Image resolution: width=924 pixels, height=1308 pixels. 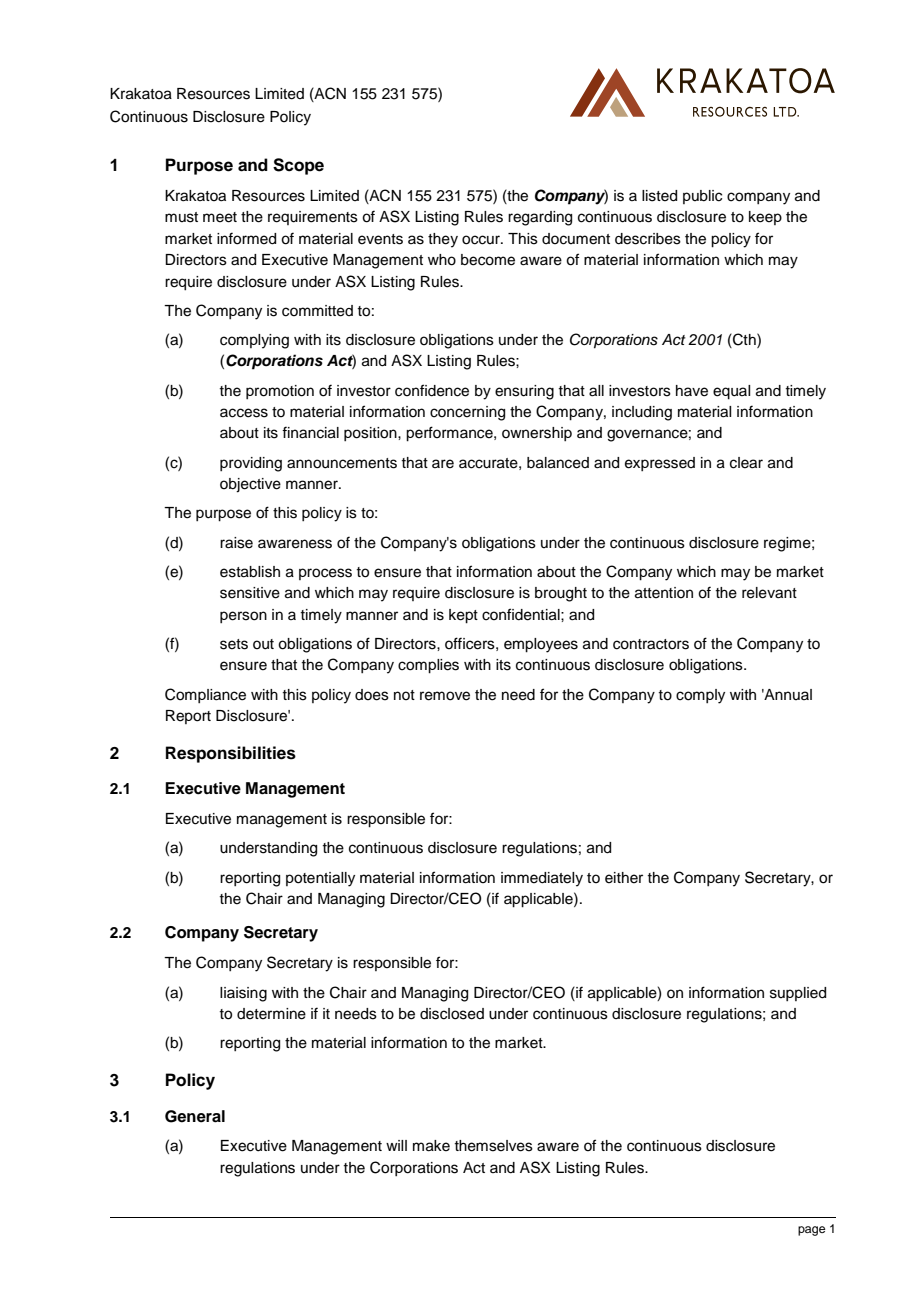 What do you see at coordinates (540, 218) in the screenshot?
I see `regarding` at bounding box center [540, 218].
